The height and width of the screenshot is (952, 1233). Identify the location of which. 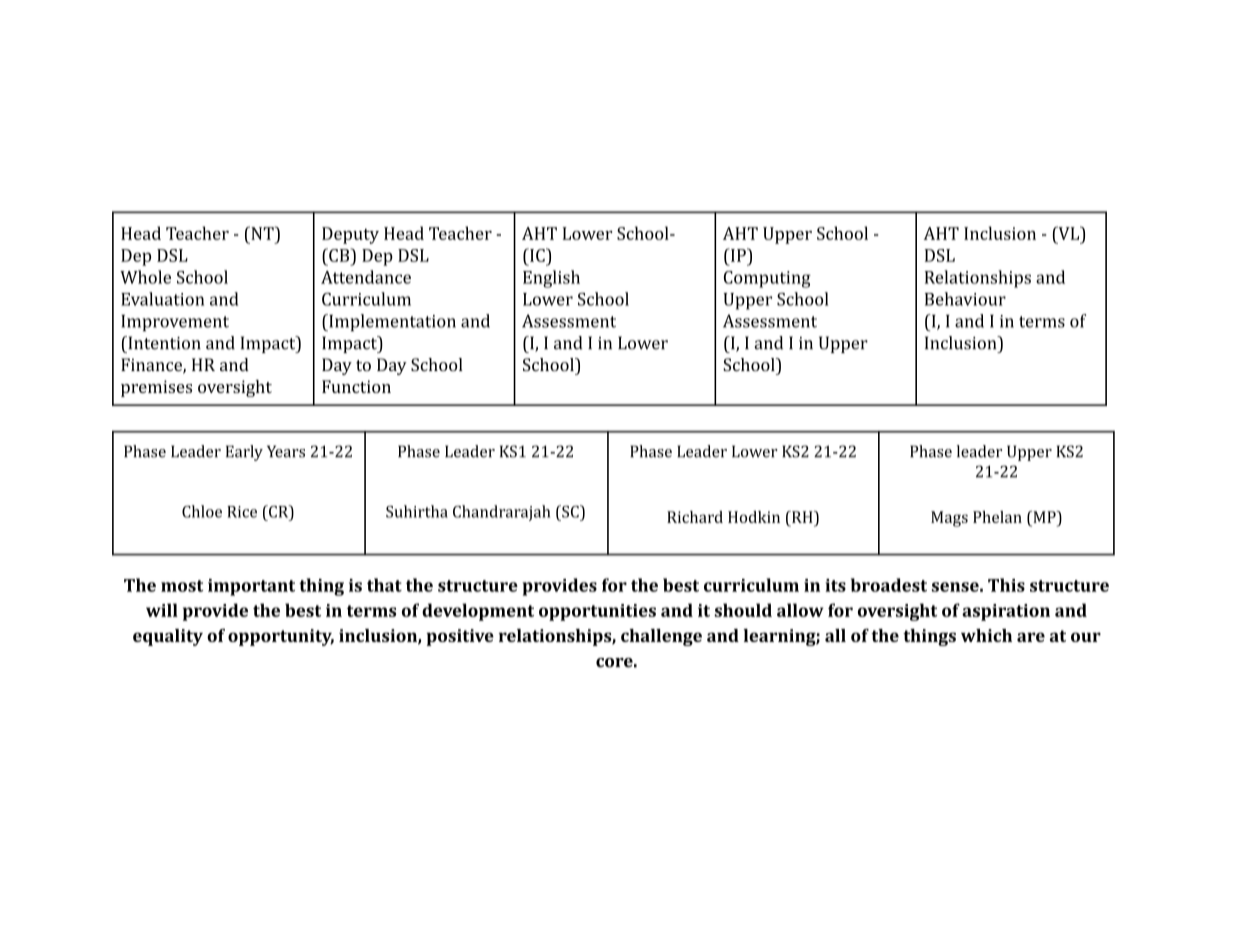
(986, 635).
